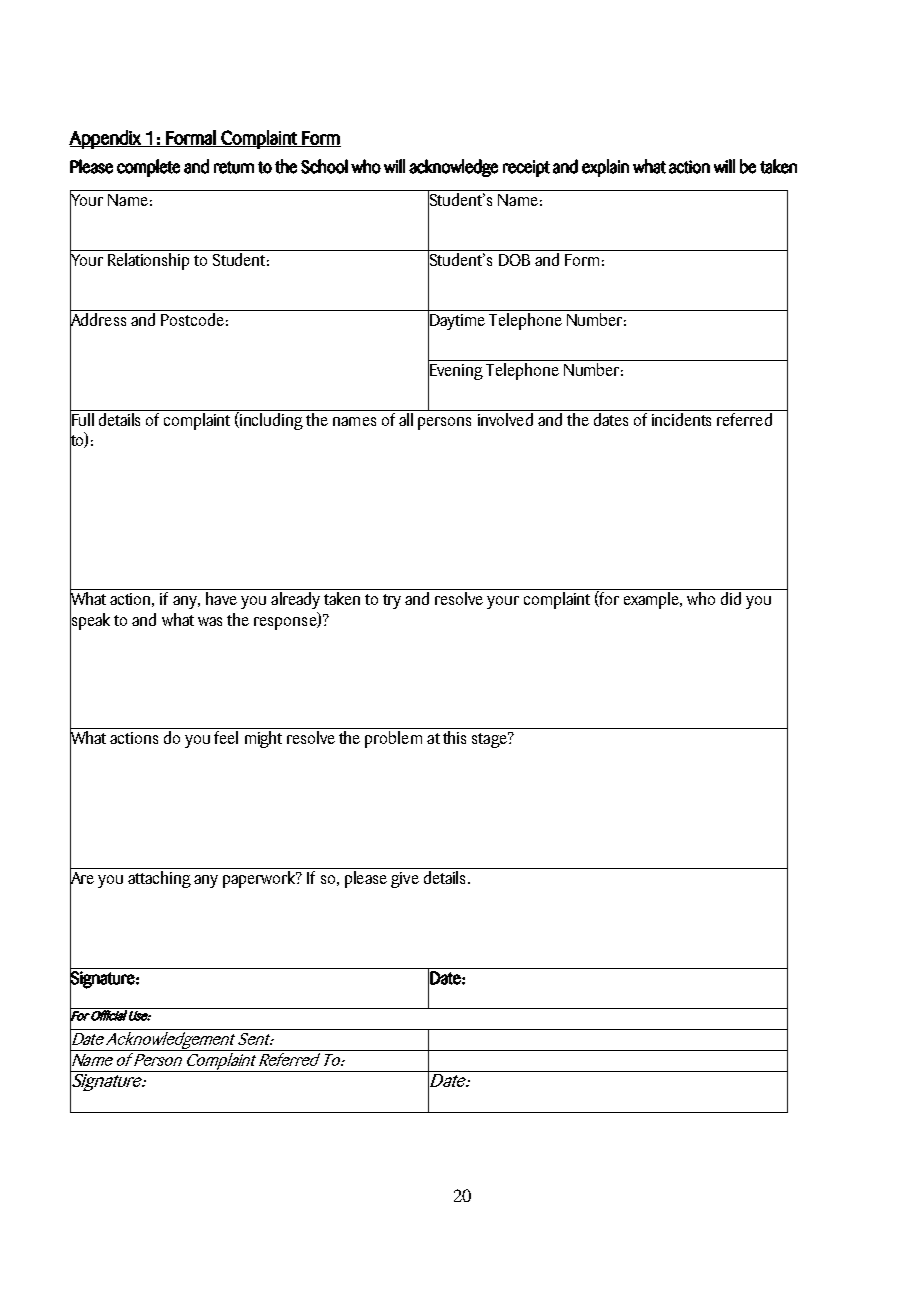 Image resolution: width=924 pixels, height=1307 pixels. Describe the element at coordinates (393, 739) in the document. I see `problem` at that location.
